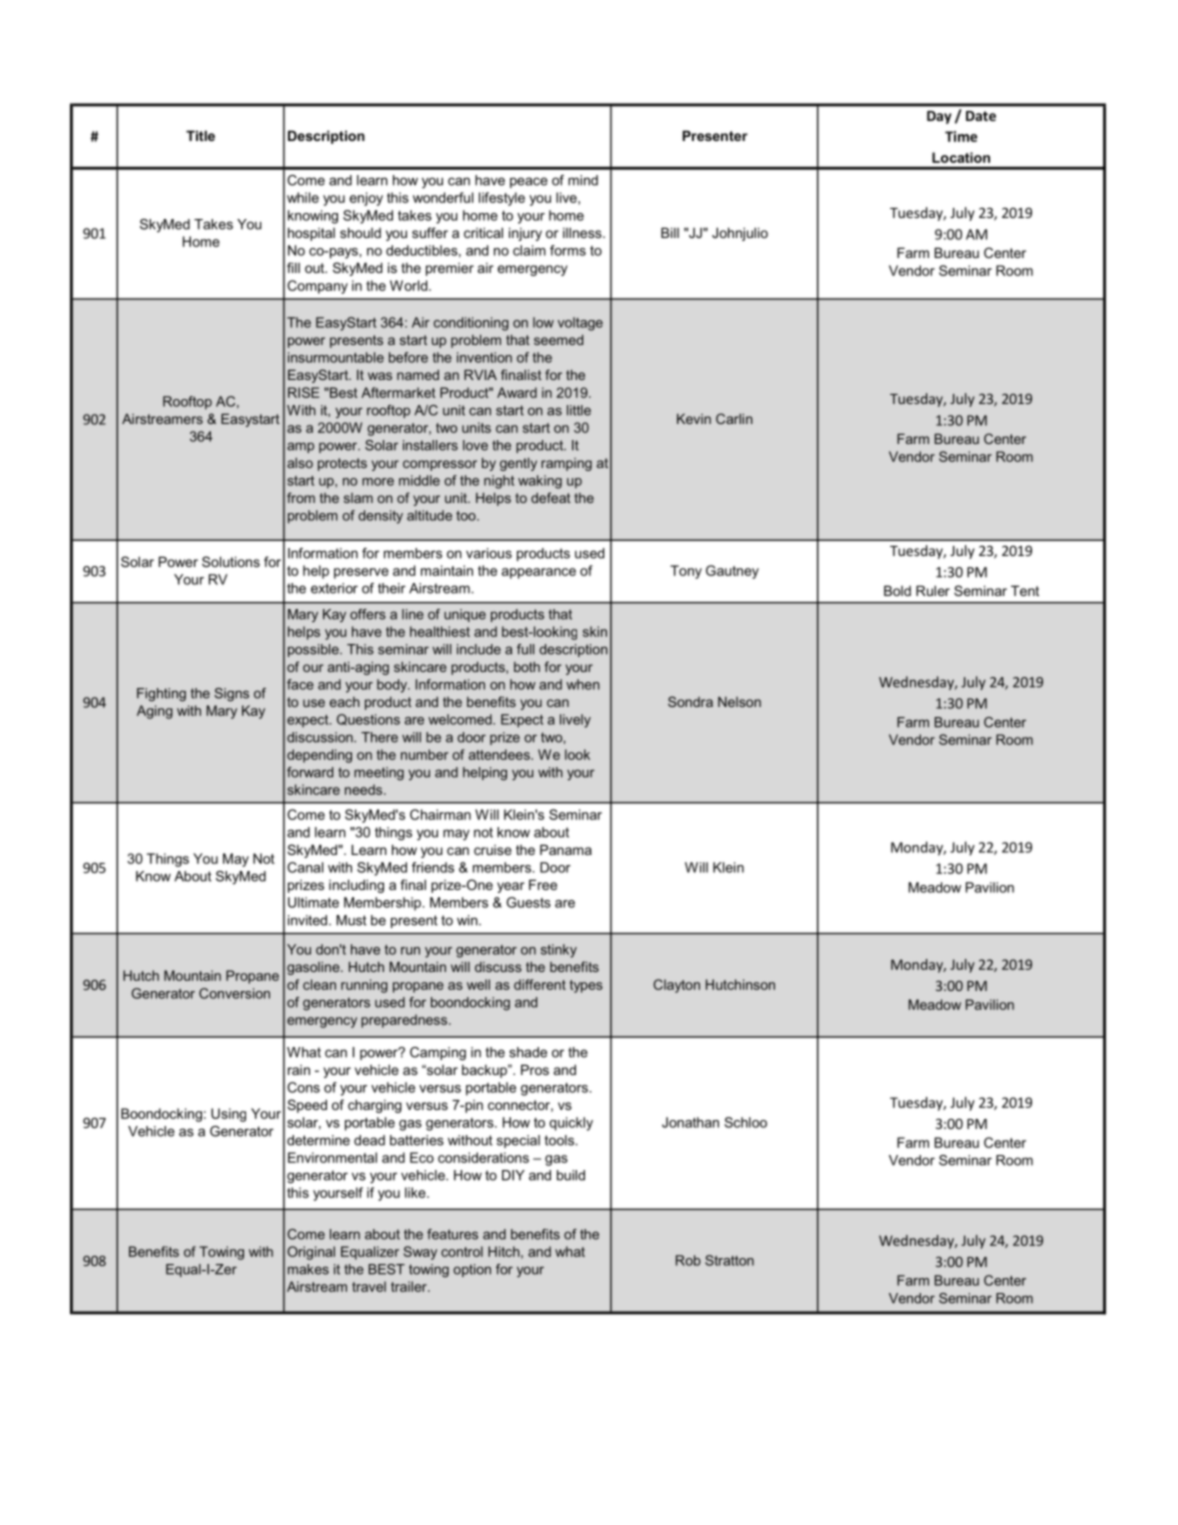 Image resolution: width=1178 pixels, height=1525 pixels. I want to click on Title, so click(200, 135).
